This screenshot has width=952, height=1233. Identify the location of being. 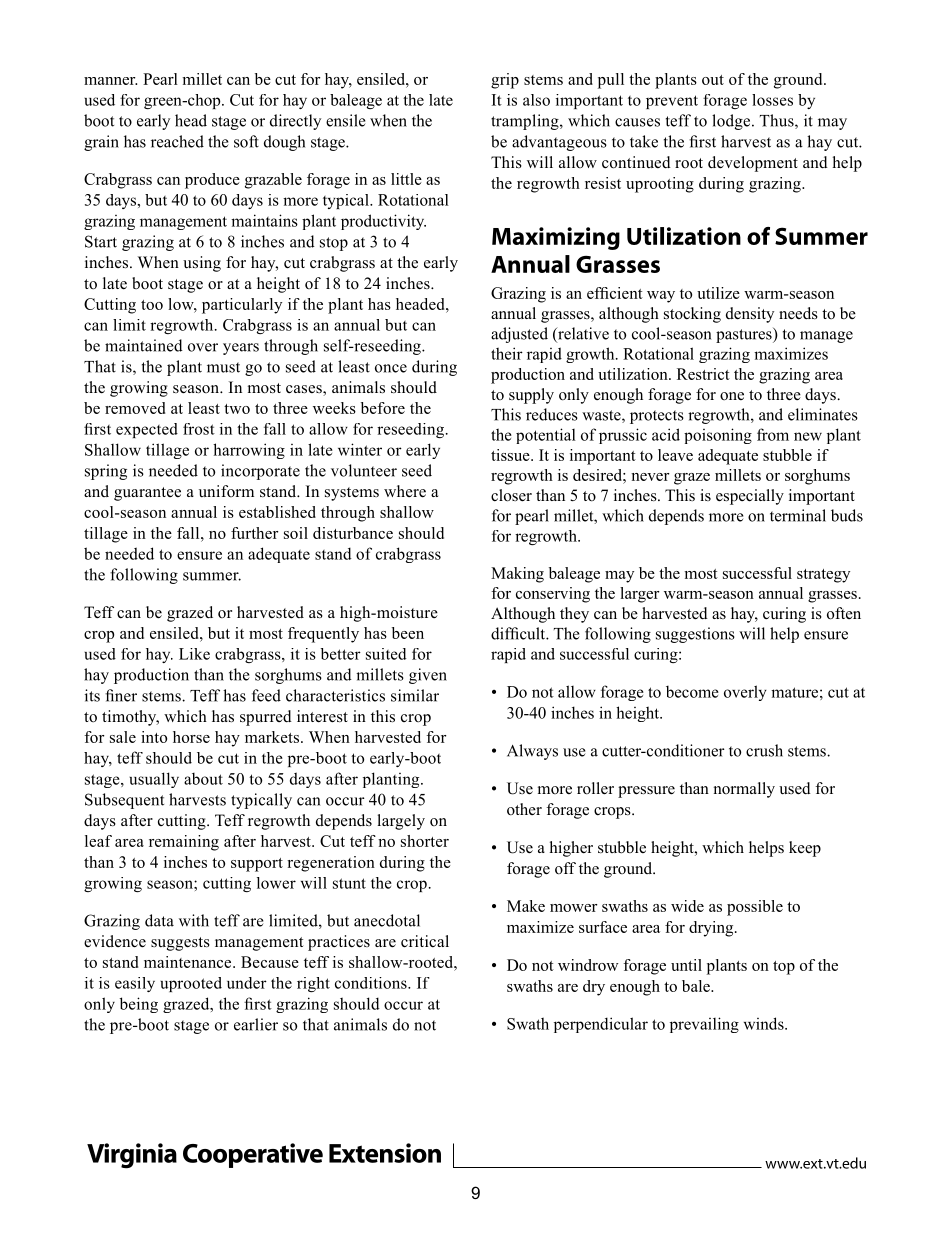
(139, 1005).
